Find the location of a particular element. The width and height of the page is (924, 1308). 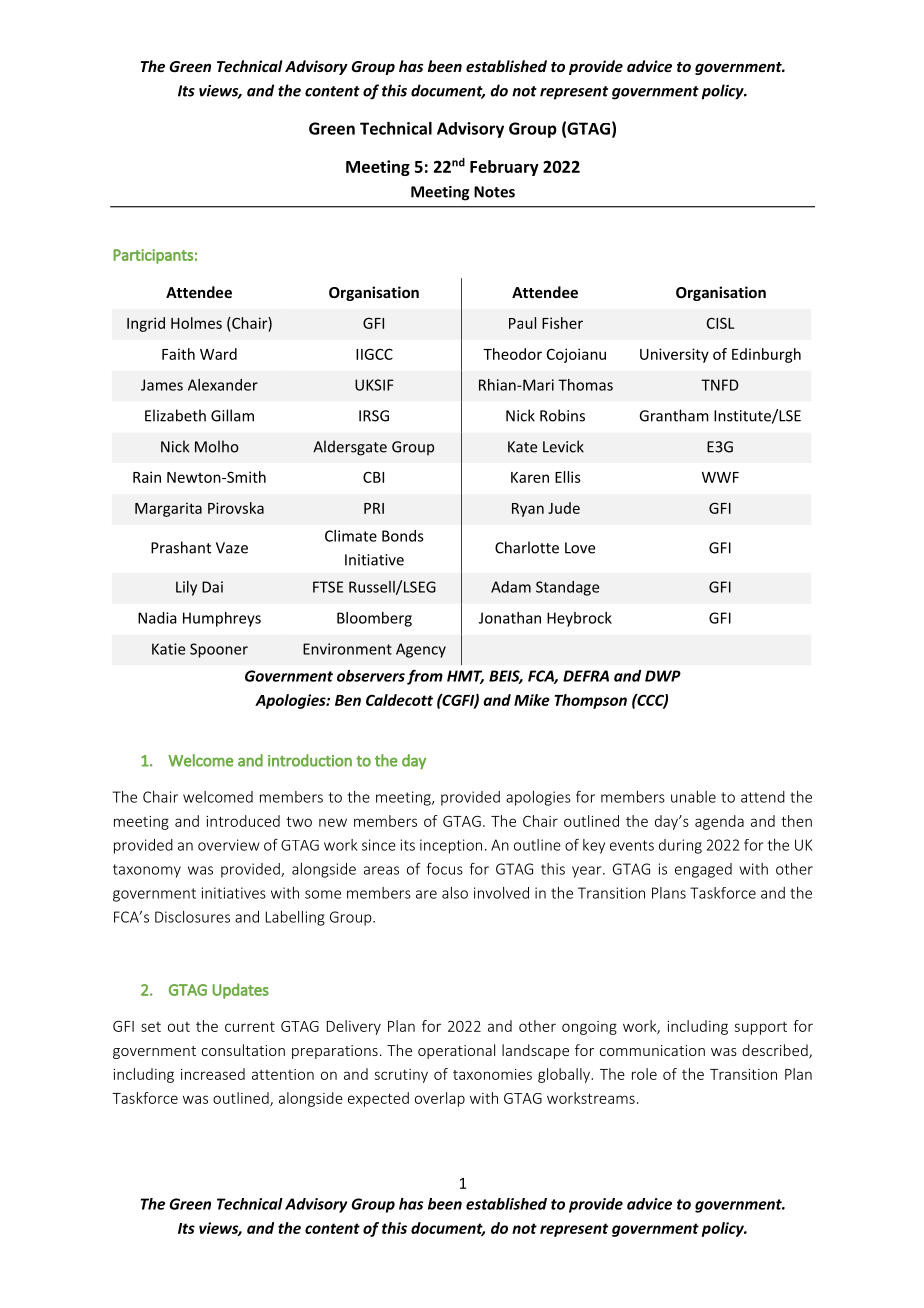

increased is located at coordinates (213, 1074).
